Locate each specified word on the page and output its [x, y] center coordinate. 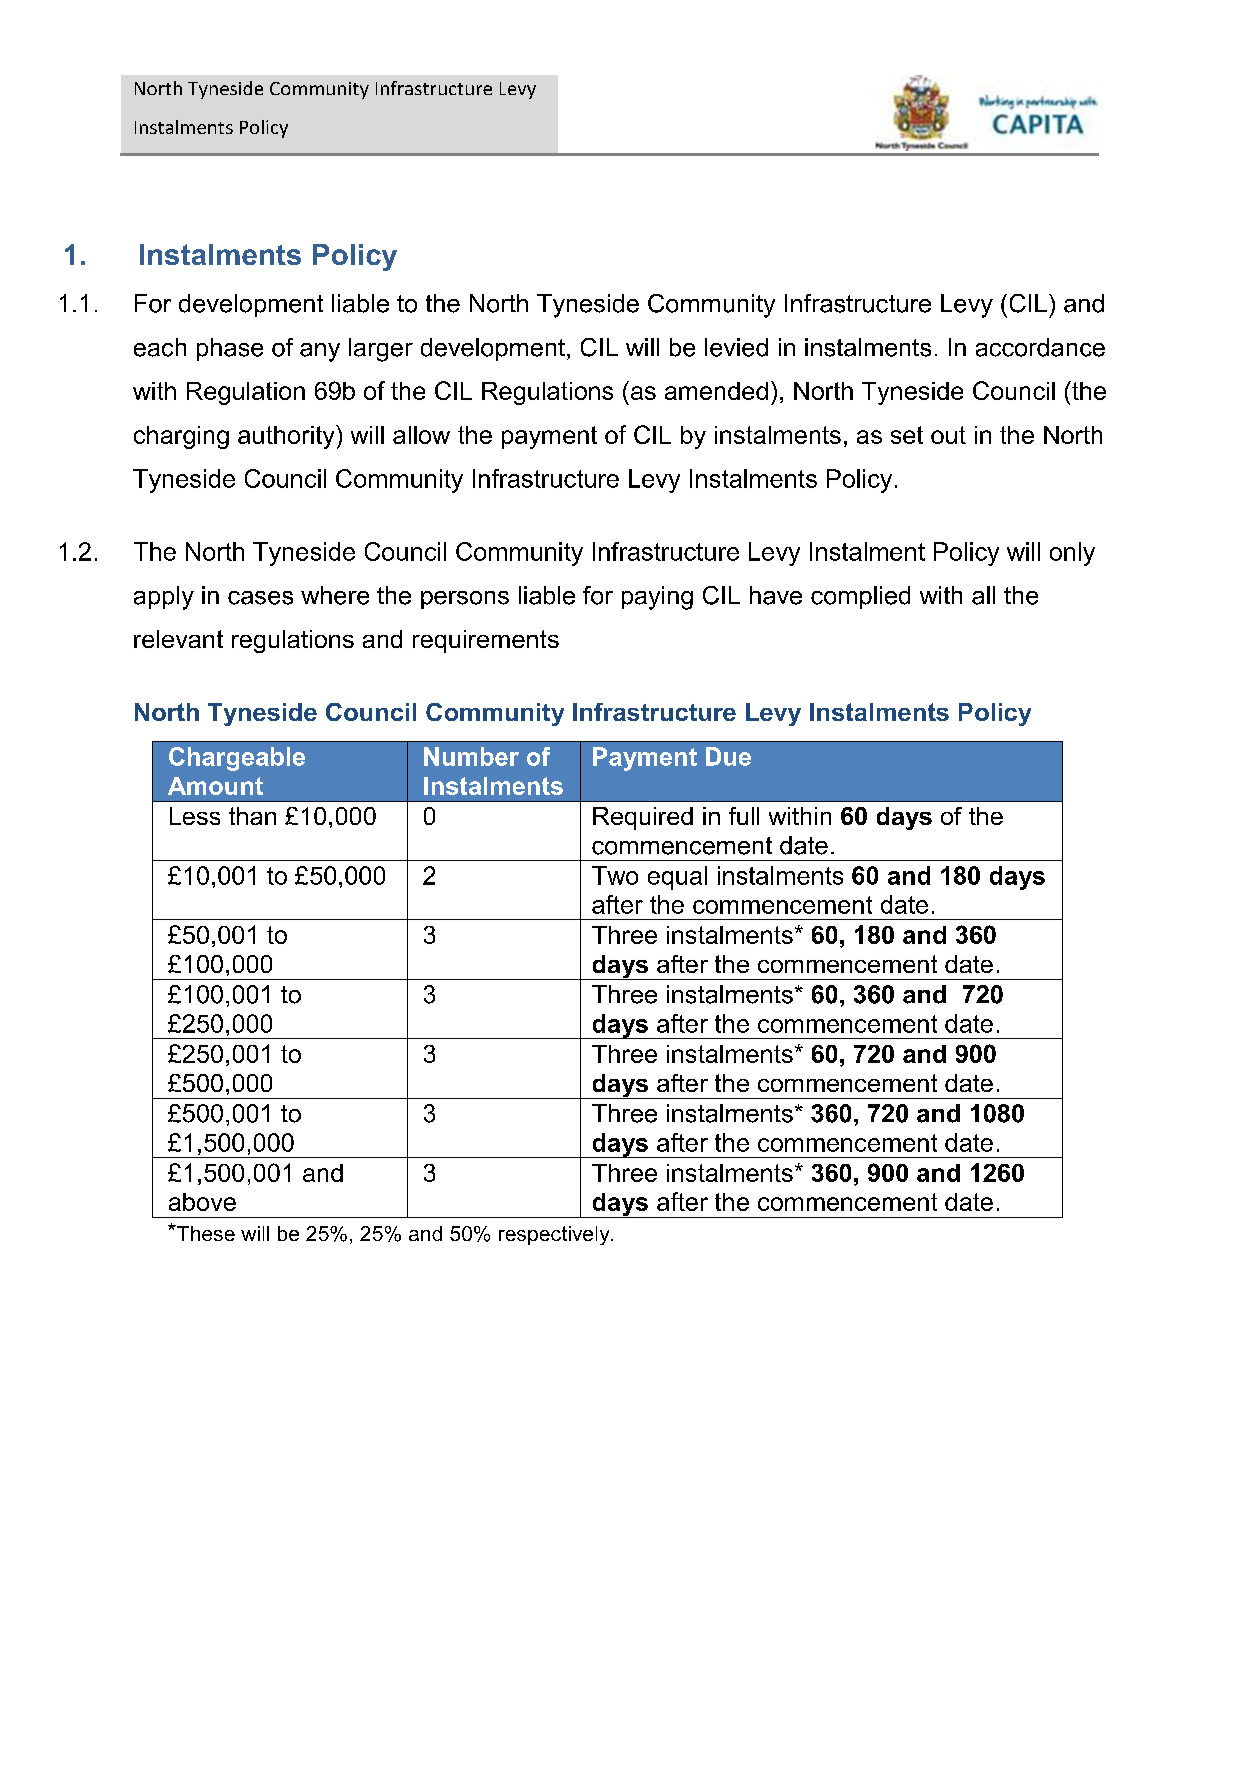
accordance [1040, 347]
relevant [178, 639]
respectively [555, 1235]
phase [230, 349]
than [252, 816]
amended [716, 391]
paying [657, 598]
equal [677, 878]
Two [615, 875]
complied [860, 597]
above [202, 1202]
